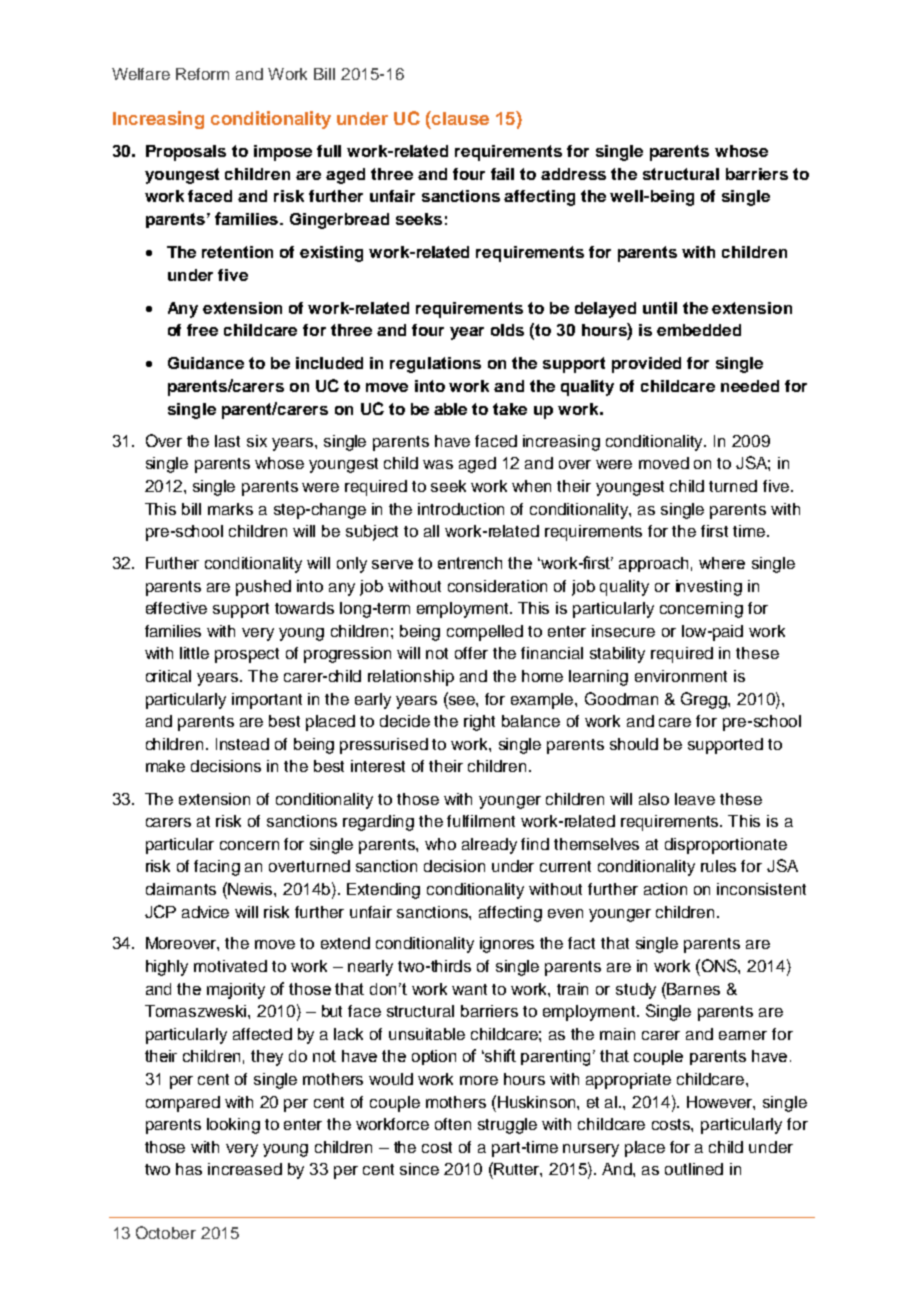 This document has width=924, height=1308. I want to click on regulations, so click(435, 365).
